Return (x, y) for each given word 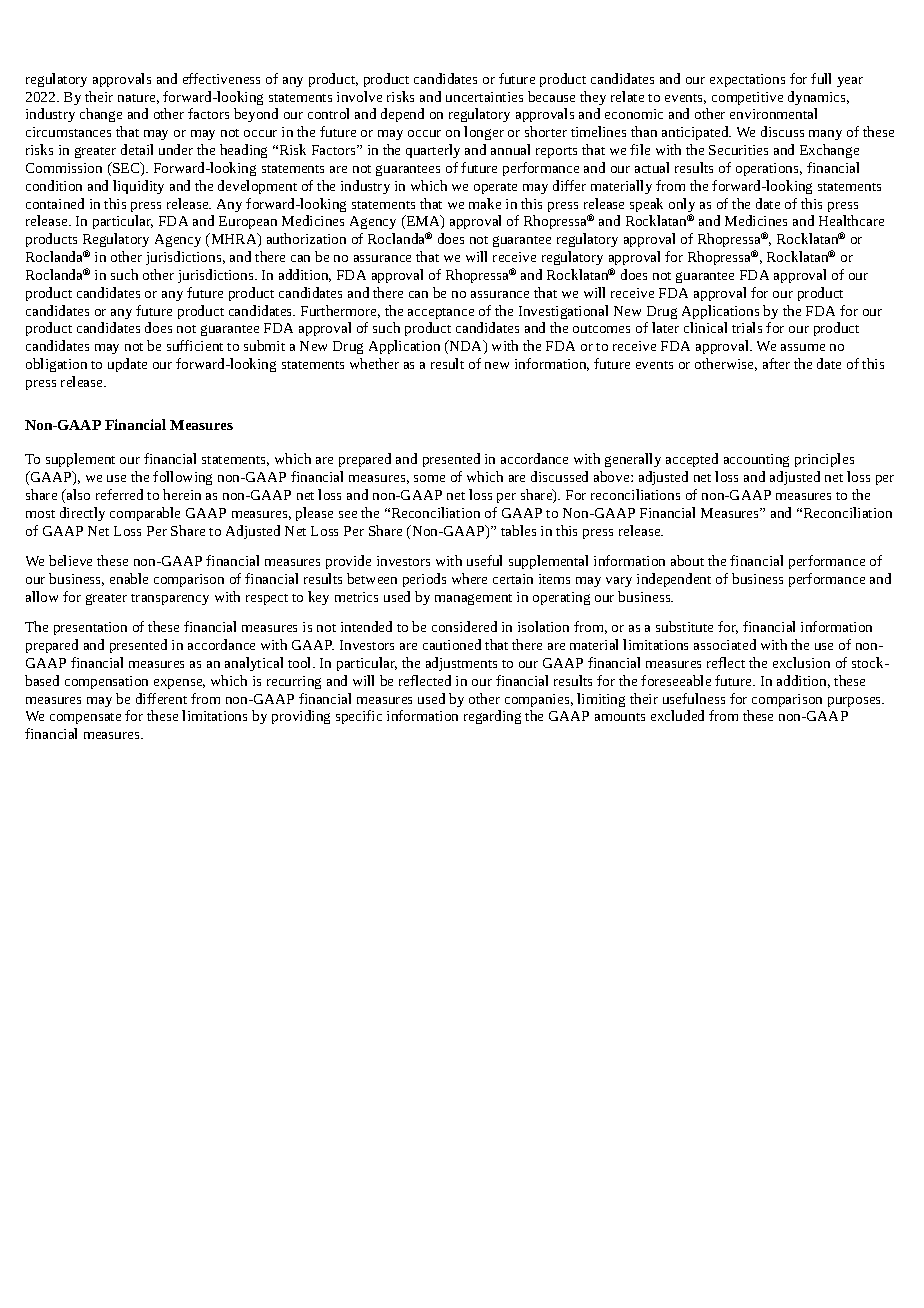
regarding (492, 717)
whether (374, 363)
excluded (677, 715)
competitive (747, 98)
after (776, 363)
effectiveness (221, 78)
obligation (56, 365)
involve (359, 96)
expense (179, 684)
